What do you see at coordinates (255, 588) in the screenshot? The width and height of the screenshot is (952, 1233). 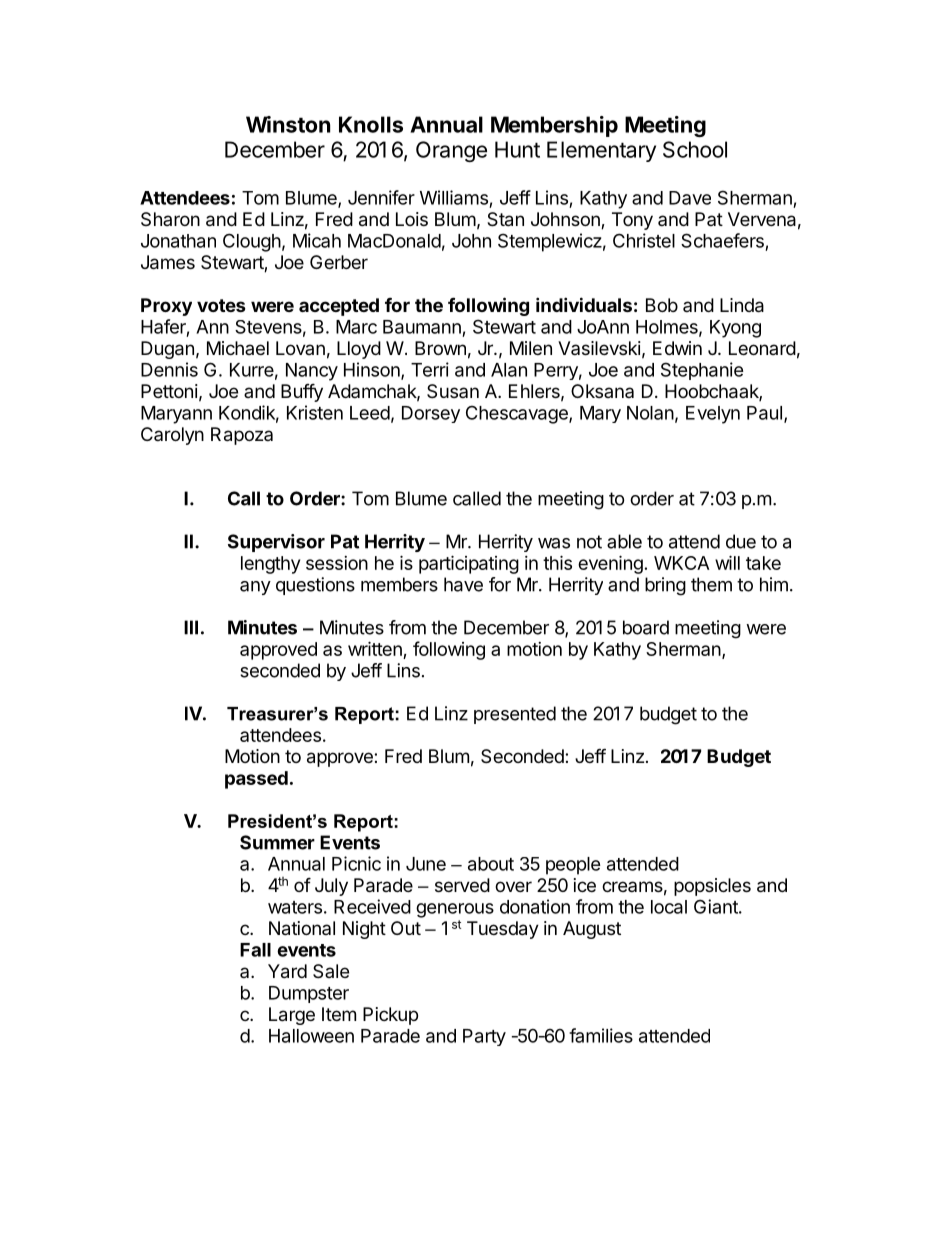 I see `any` at bounding box center [255, 588].
